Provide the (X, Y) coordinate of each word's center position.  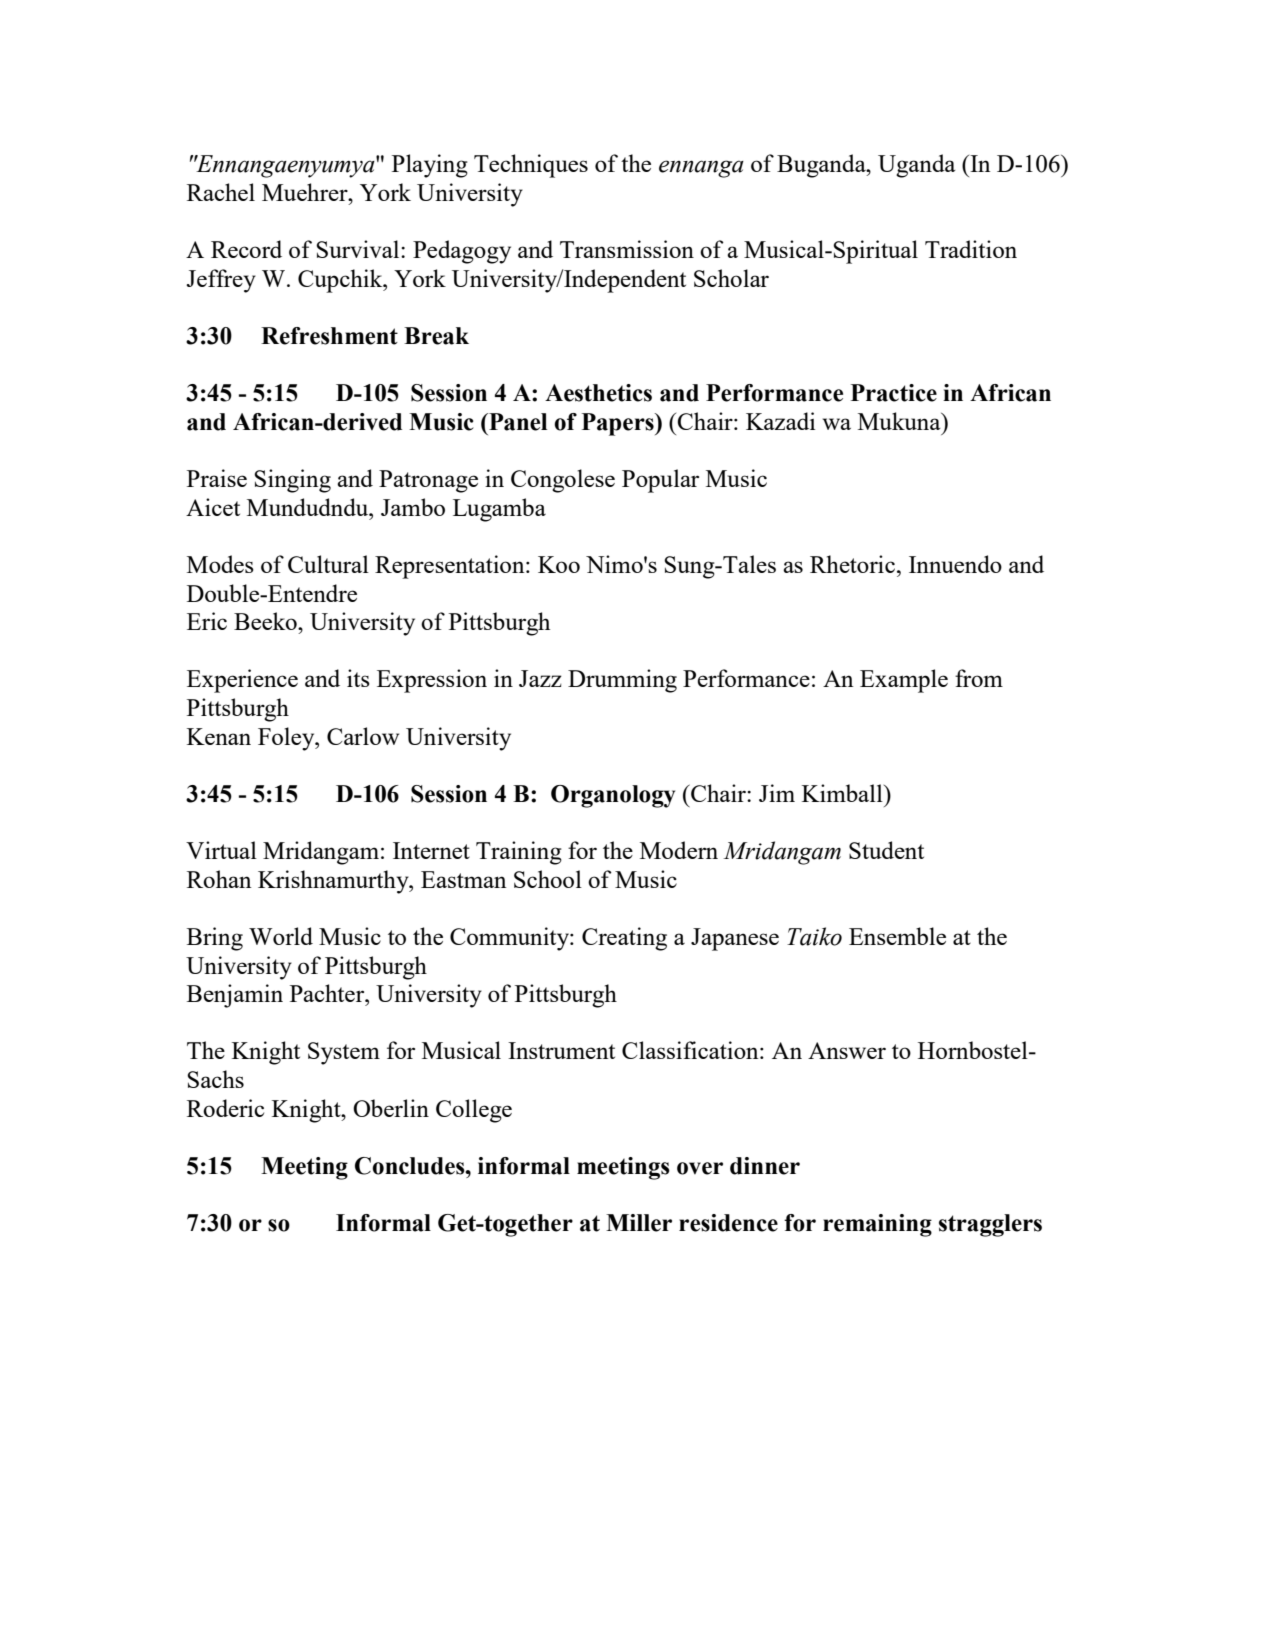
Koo (559, 564)
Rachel (221, 192)
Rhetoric (854, 564)
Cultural (328, 564)
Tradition (971, 249)
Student (886, 850)
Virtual (221, 850)
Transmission (627, 249)
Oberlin (391, 1108)
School (548, 879)
